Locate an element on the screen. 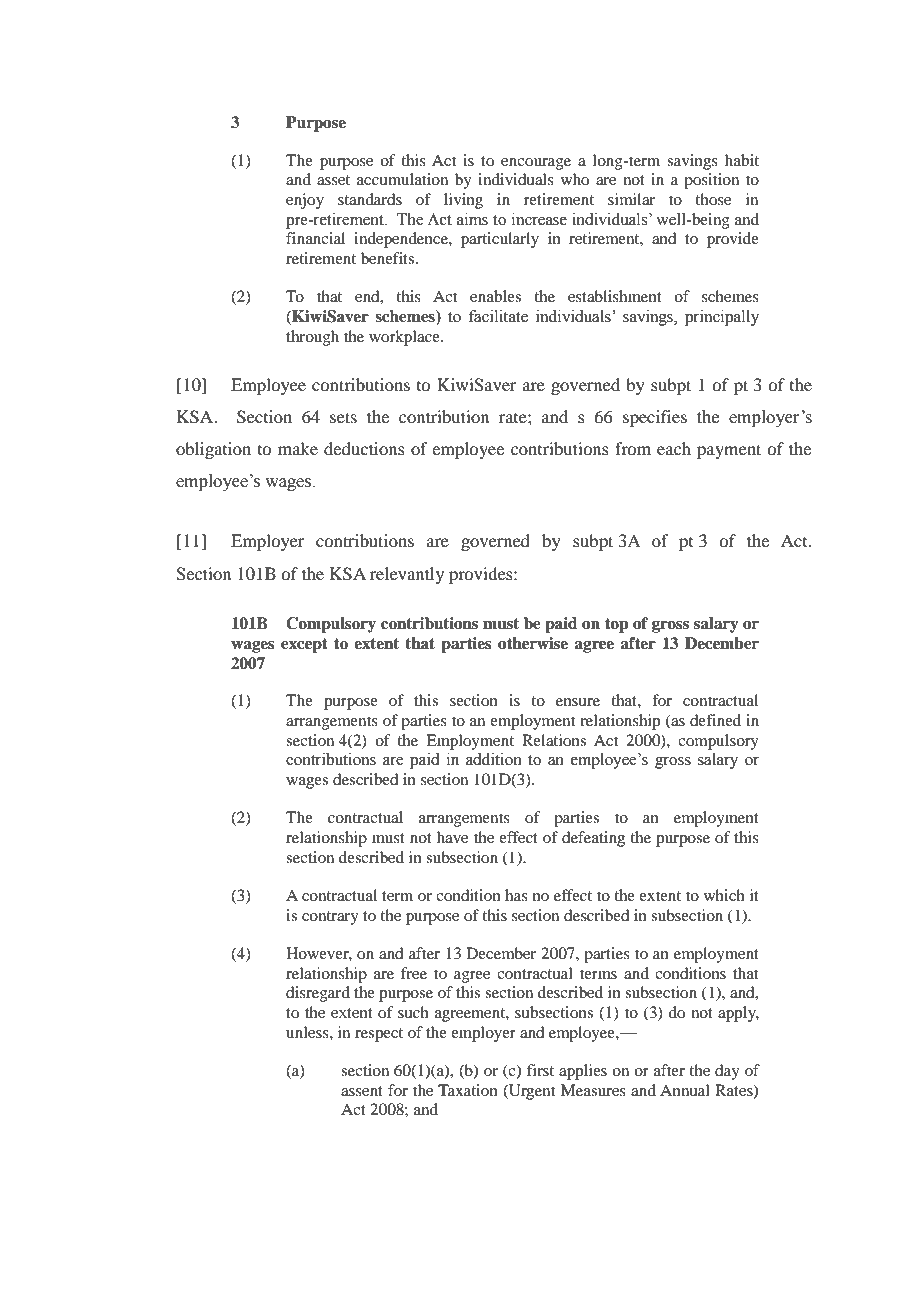  facilitate is located at coordinates (498, 316).
